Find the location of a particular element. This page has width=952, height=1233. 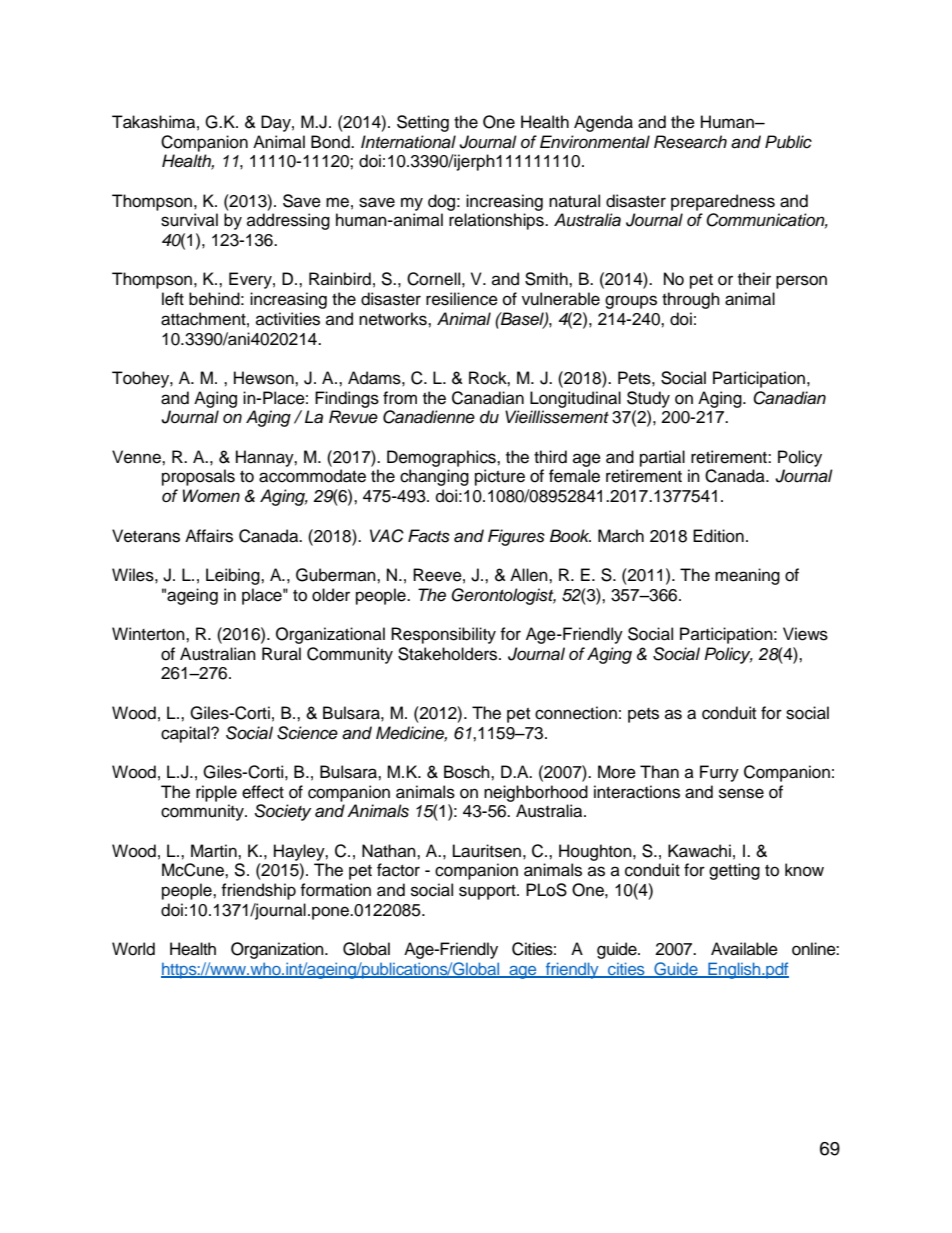

Study is located at coordinates (648, 399).
